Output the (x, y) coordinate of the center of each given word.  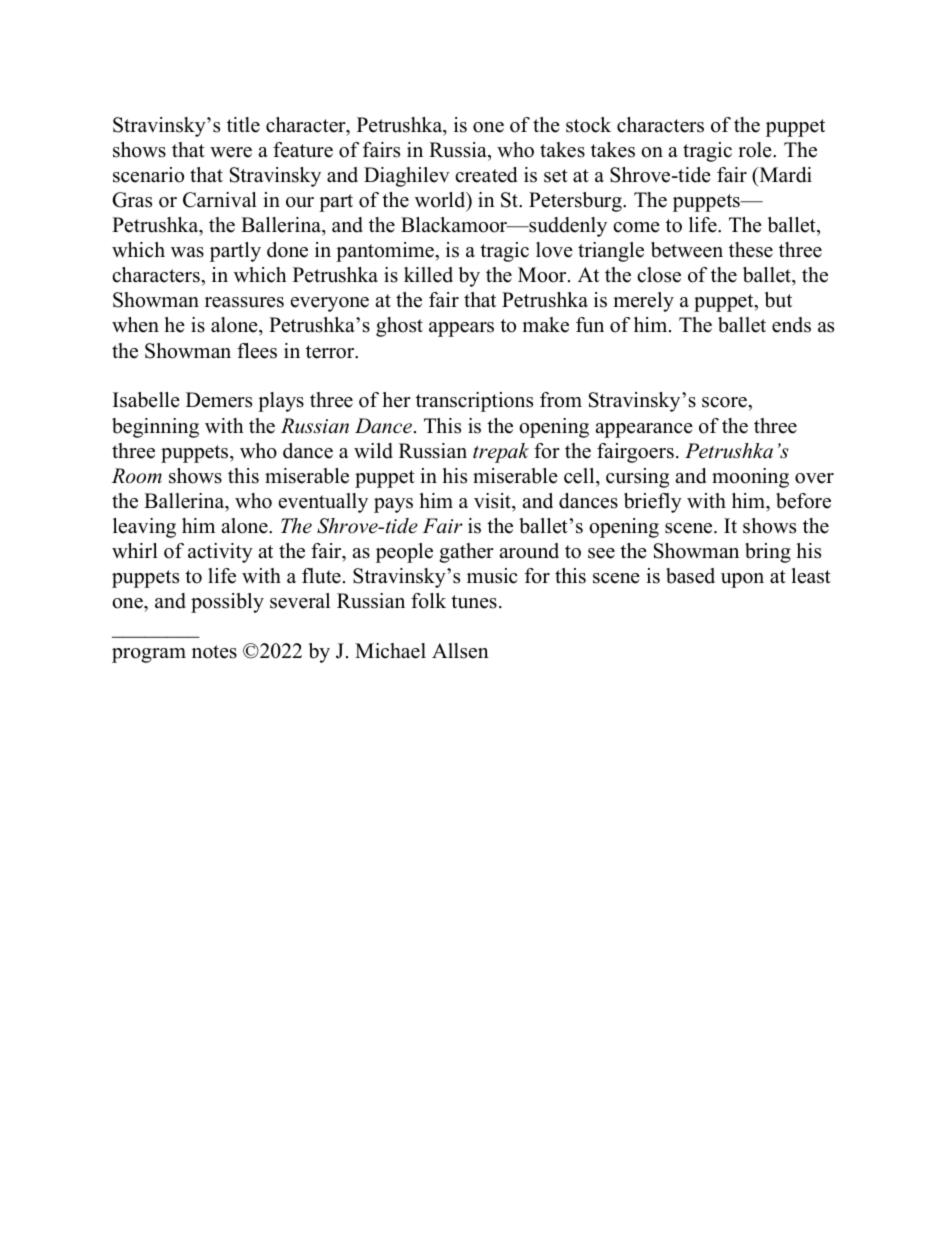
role (756, 150)
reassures (244, 302)
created (486, 175)
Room (137, 476)
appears (461, 329)
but (778, 300)
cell (580, 476)
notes (214, 652)
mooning (750, 478)
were (231, 152)
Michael (390, 651)
